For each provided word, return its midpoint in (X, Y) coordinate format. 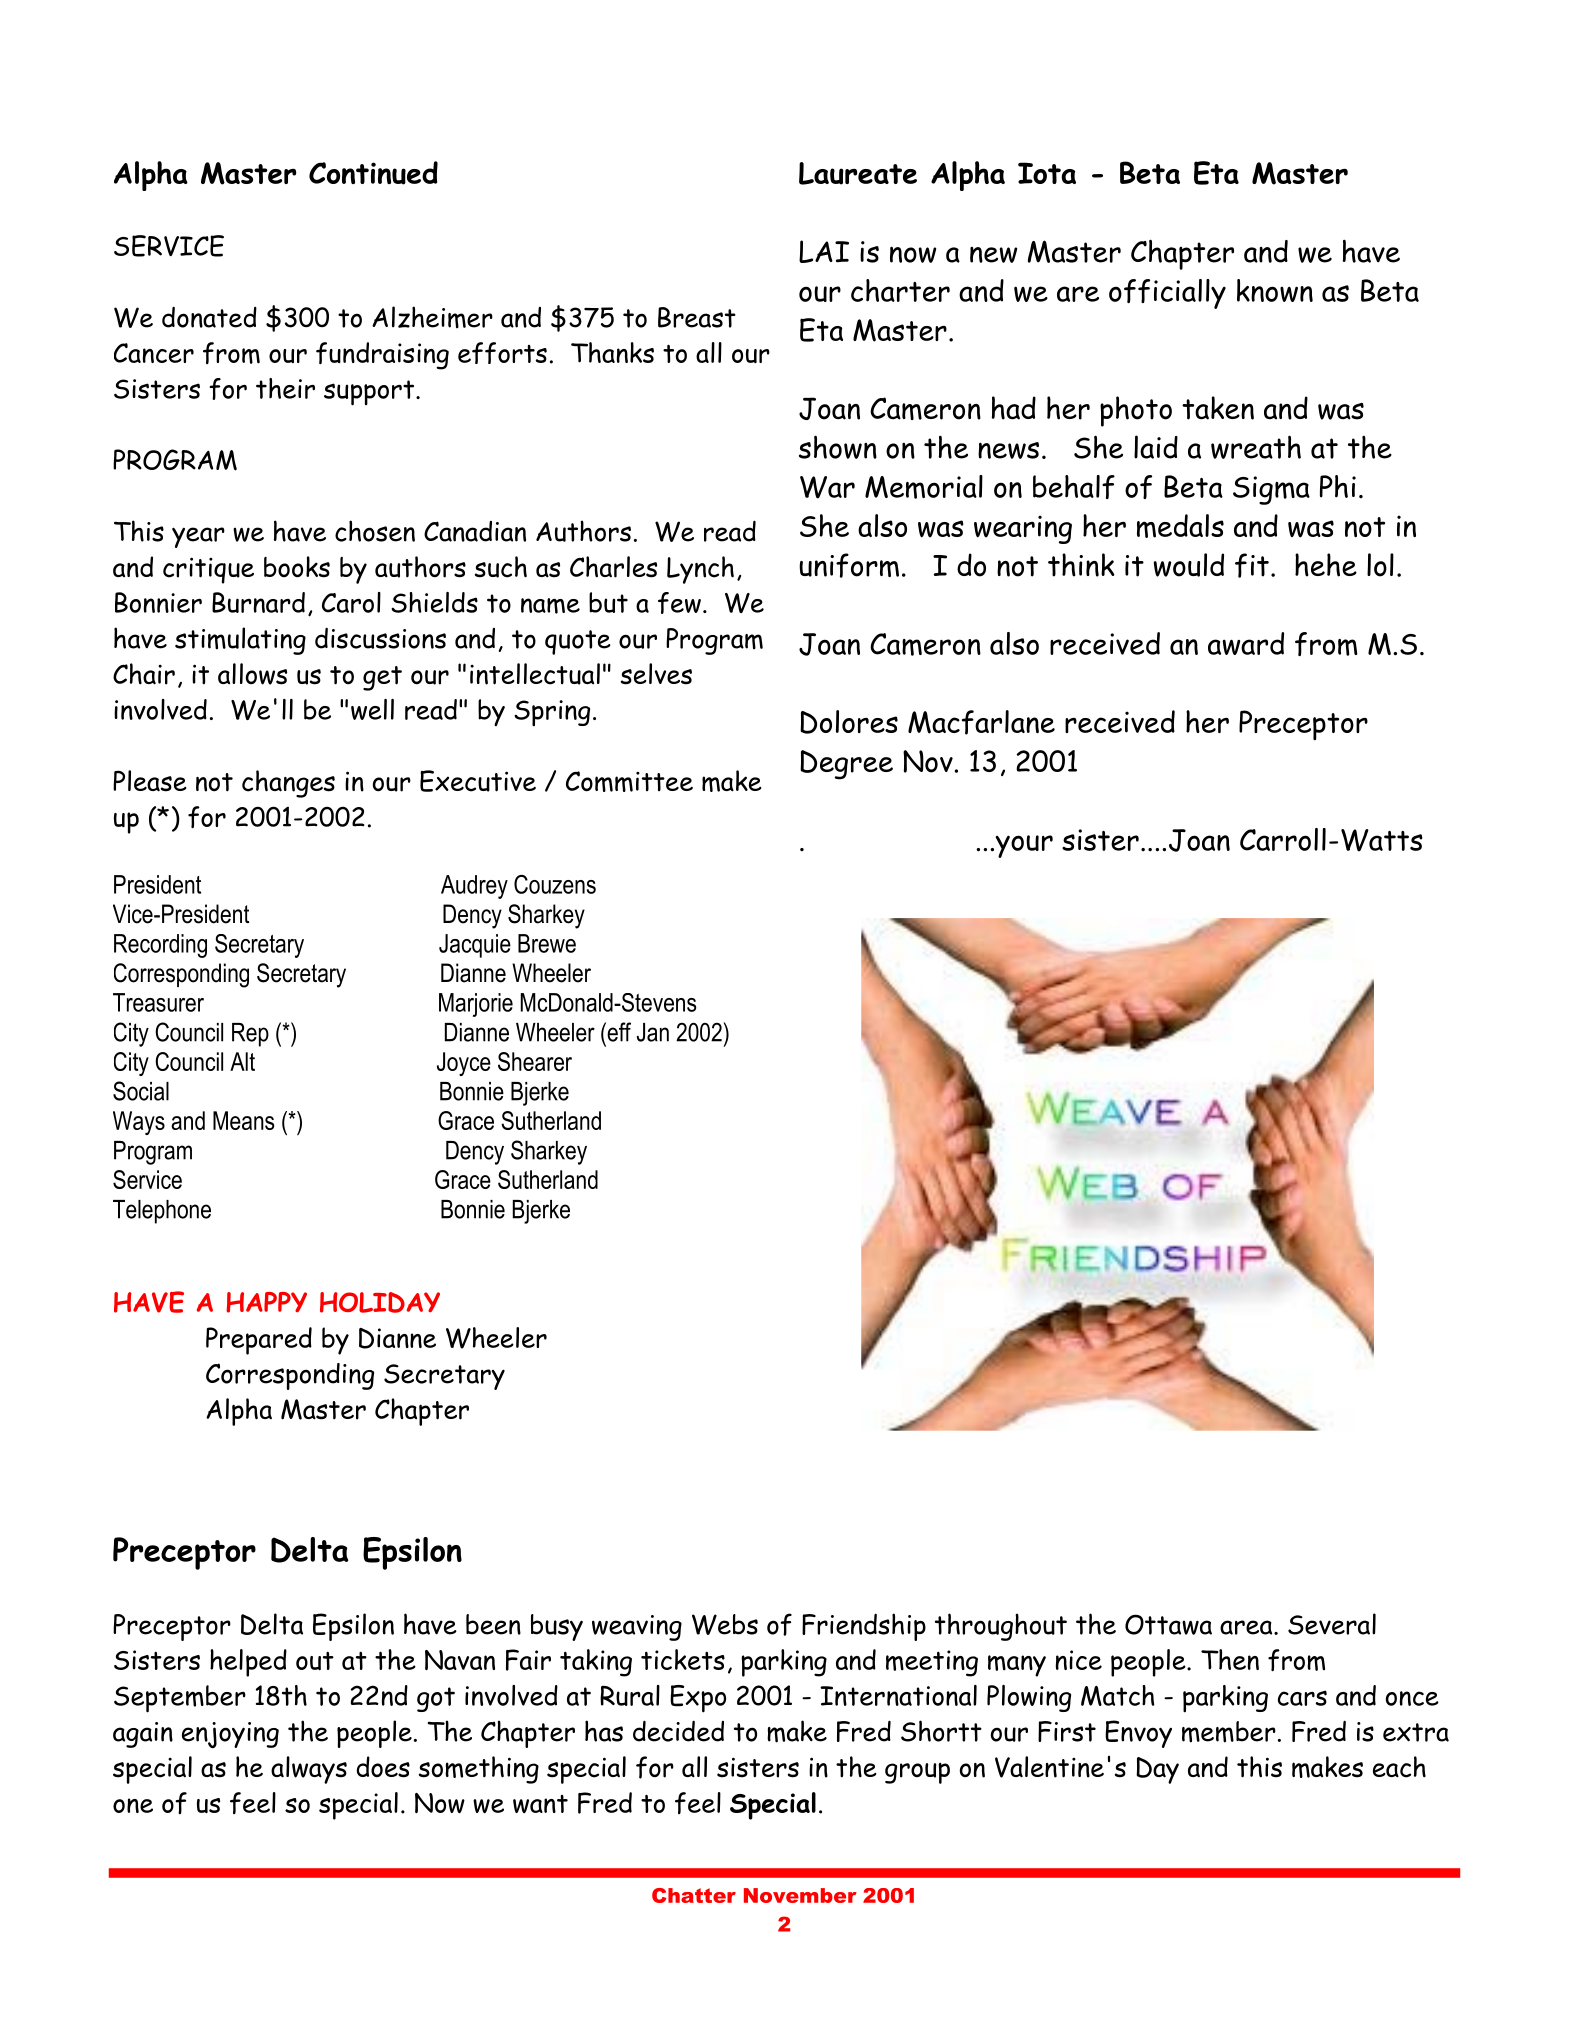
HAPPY (266, 1302)
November (800, 1895)
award (1246, 643)
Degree (846, 765)
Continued (373, 173)
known (1275, 290)
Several (1332, 1624)
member (1229, 1732)
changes (288, 784)
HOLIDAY (380, 1302)
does (383, 1767)
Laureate (858, 173)
